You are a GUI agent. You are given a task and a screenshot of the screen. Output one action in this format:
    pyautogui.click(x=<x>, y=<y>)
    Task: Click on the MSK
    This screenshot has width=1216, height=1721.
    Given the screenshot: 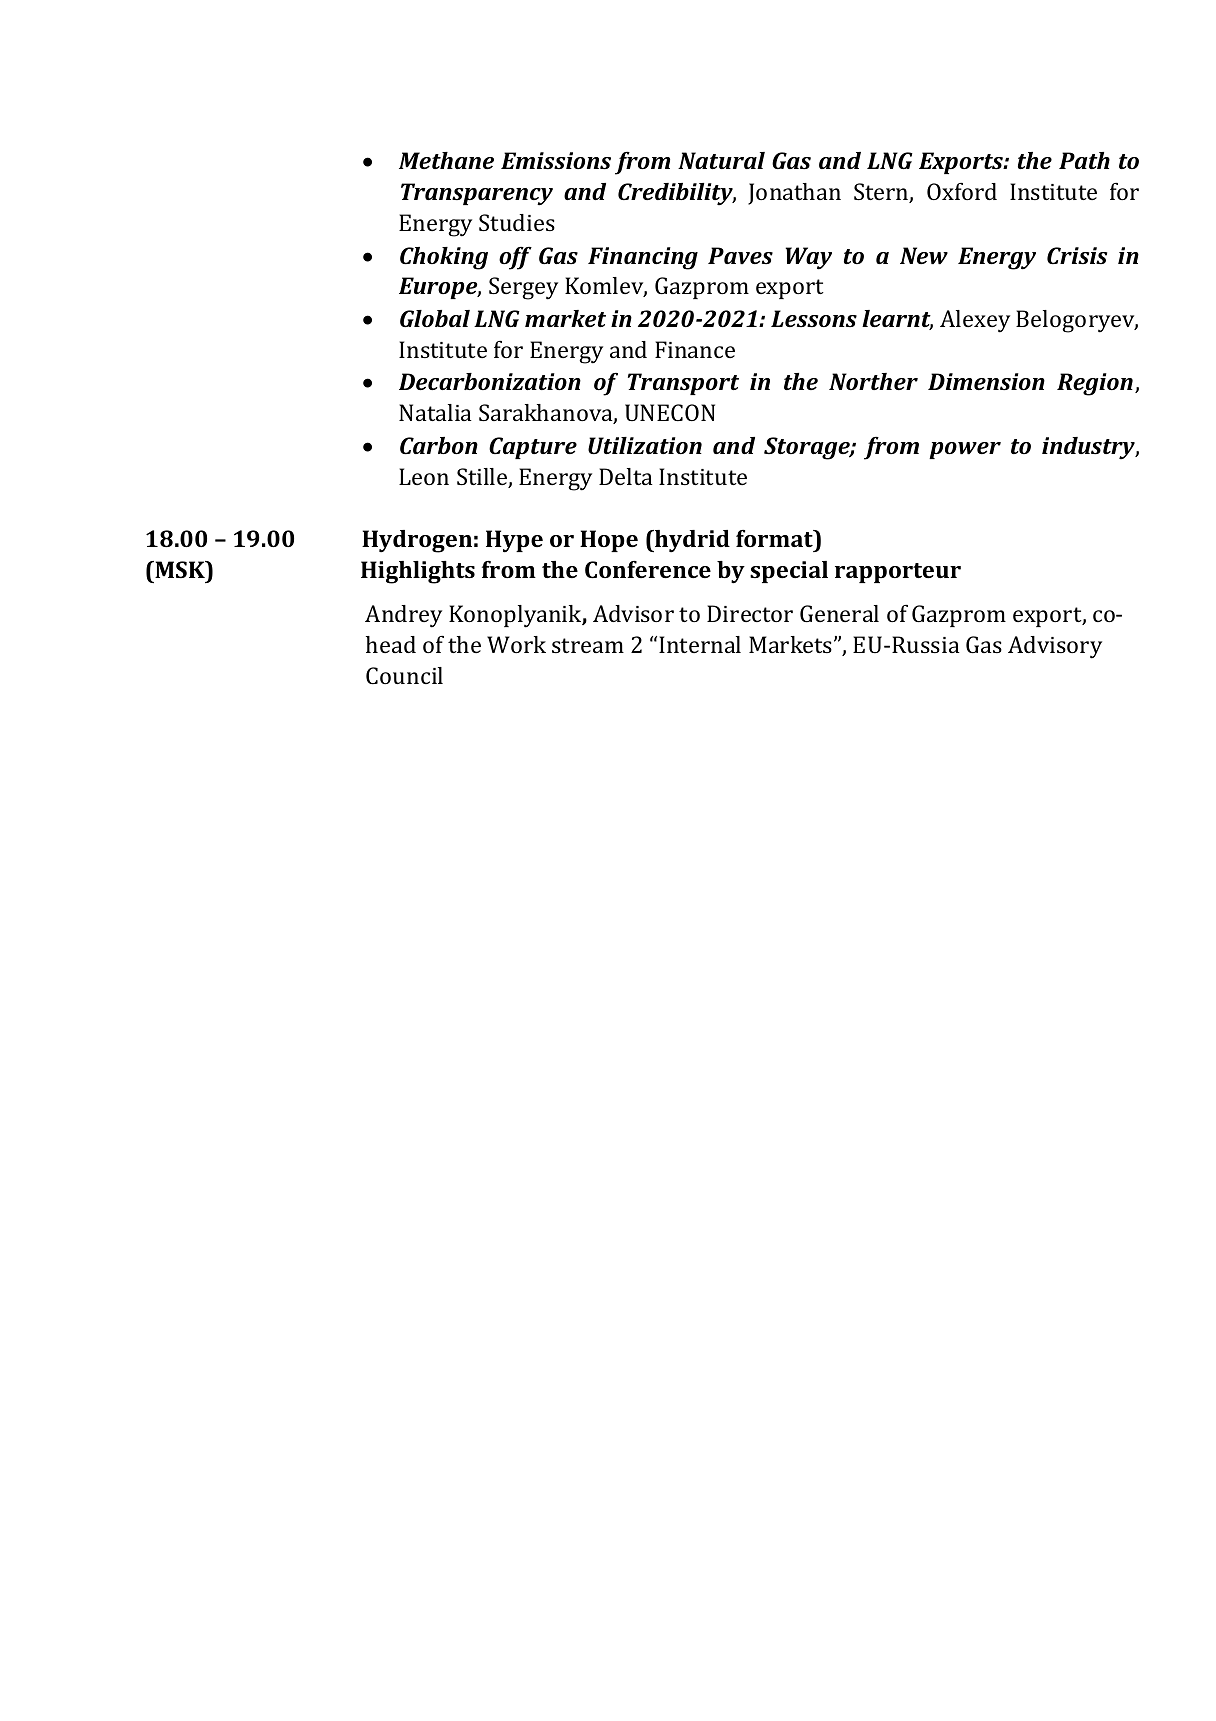 What is the action you would take?
    pyautogui.click(x=180, y=569)
